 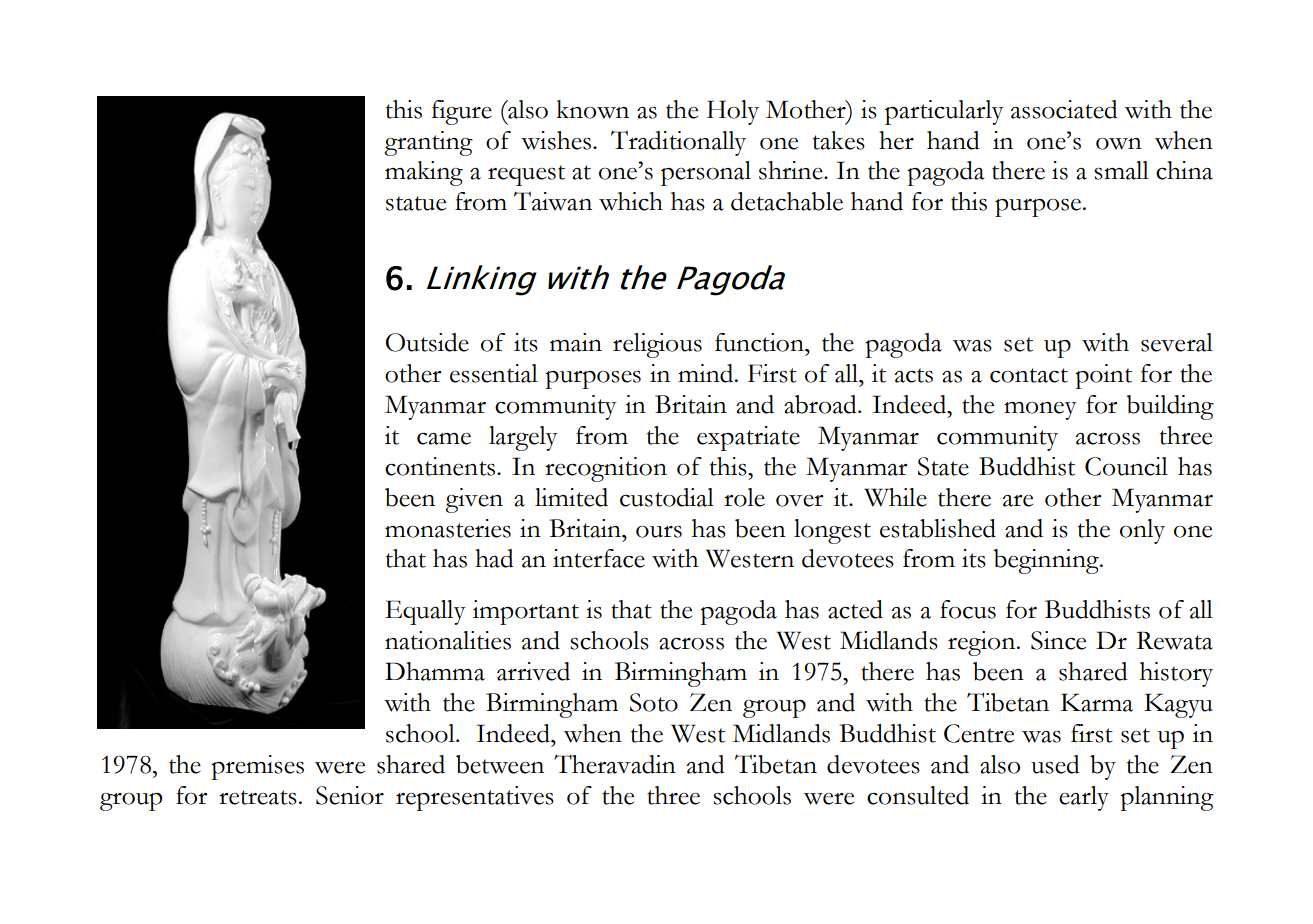 I want to click on Holy, so click(x=733, y=112).
